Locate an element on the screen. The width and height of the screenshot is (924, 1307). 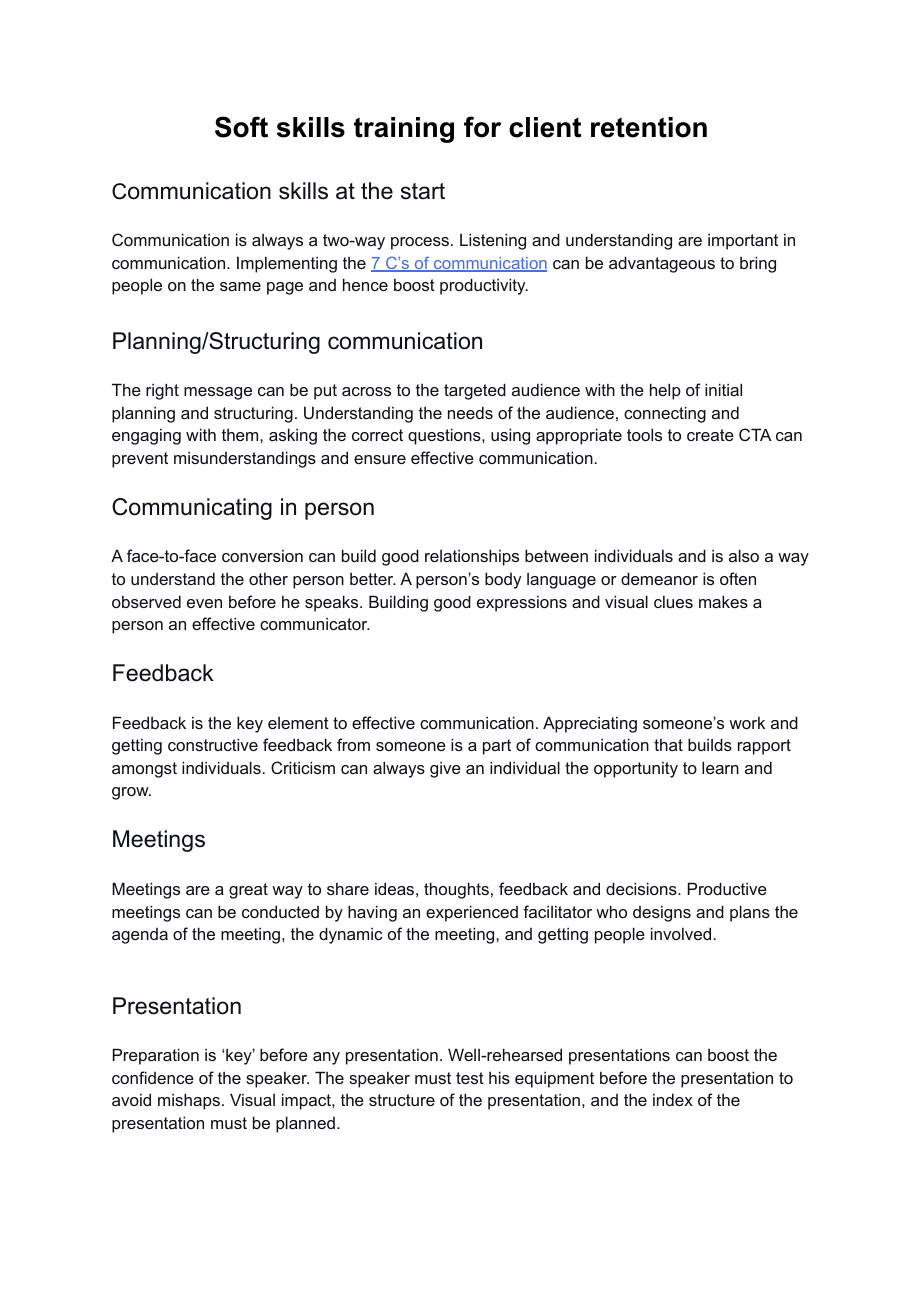
mishaps is located at coordinates (189, 1101).
